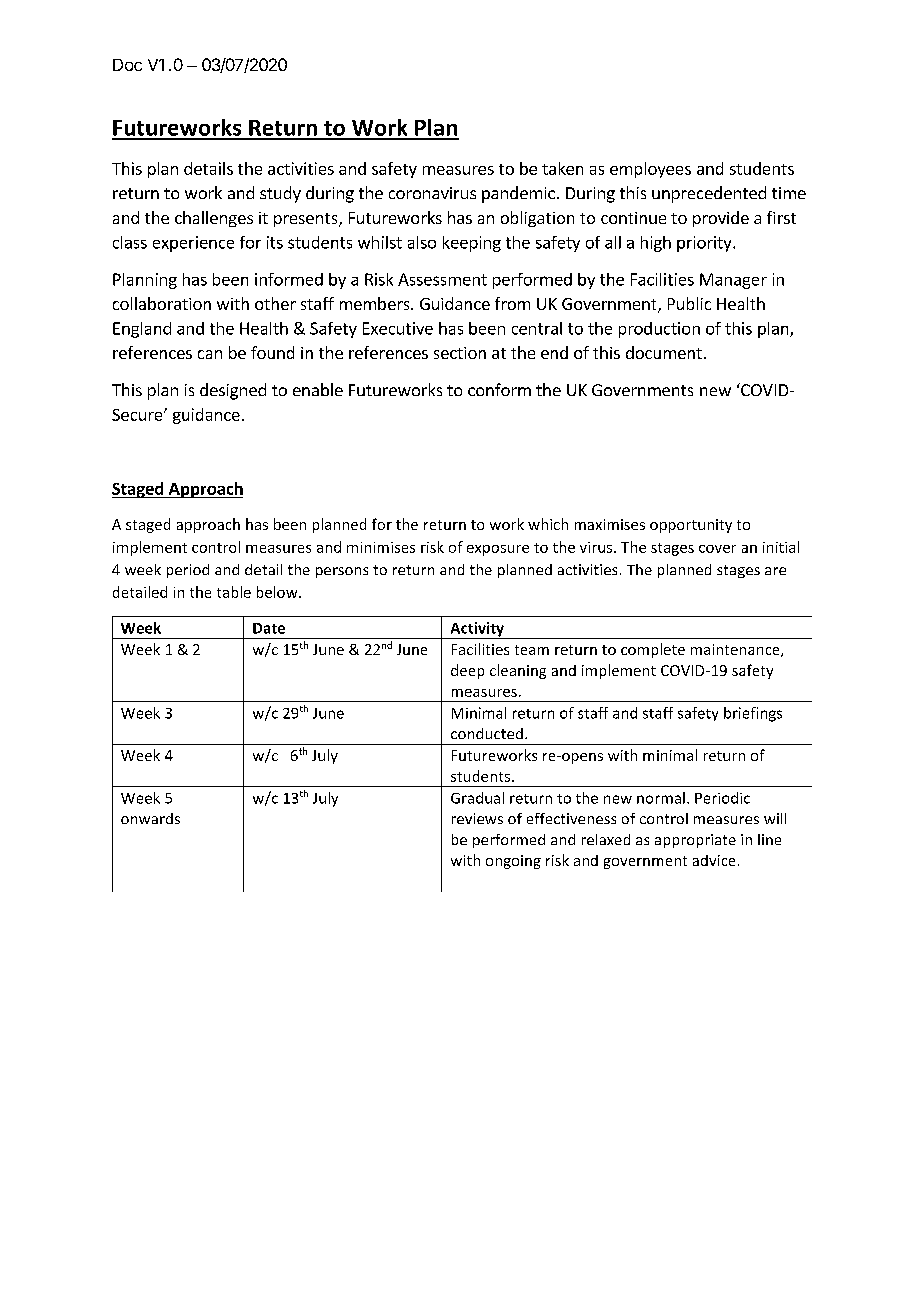 The width and height of the screenshot is (924, 1308). What do you see at coordinates (498, 550) in the screenshot?
I see `exposure` at bounding box center [498, 550].
